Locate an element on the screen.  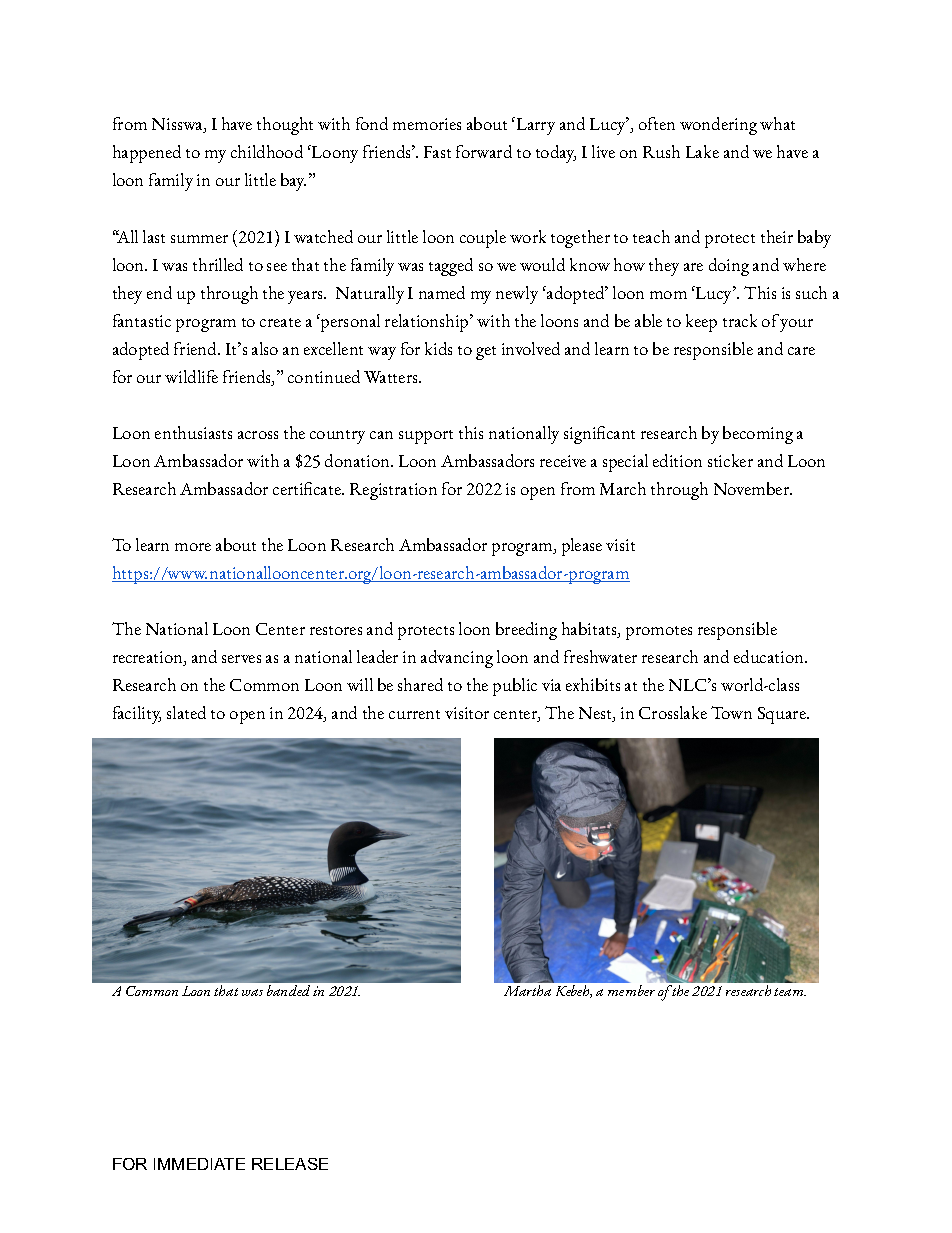
becoming is located at coordinates (758, 435).
